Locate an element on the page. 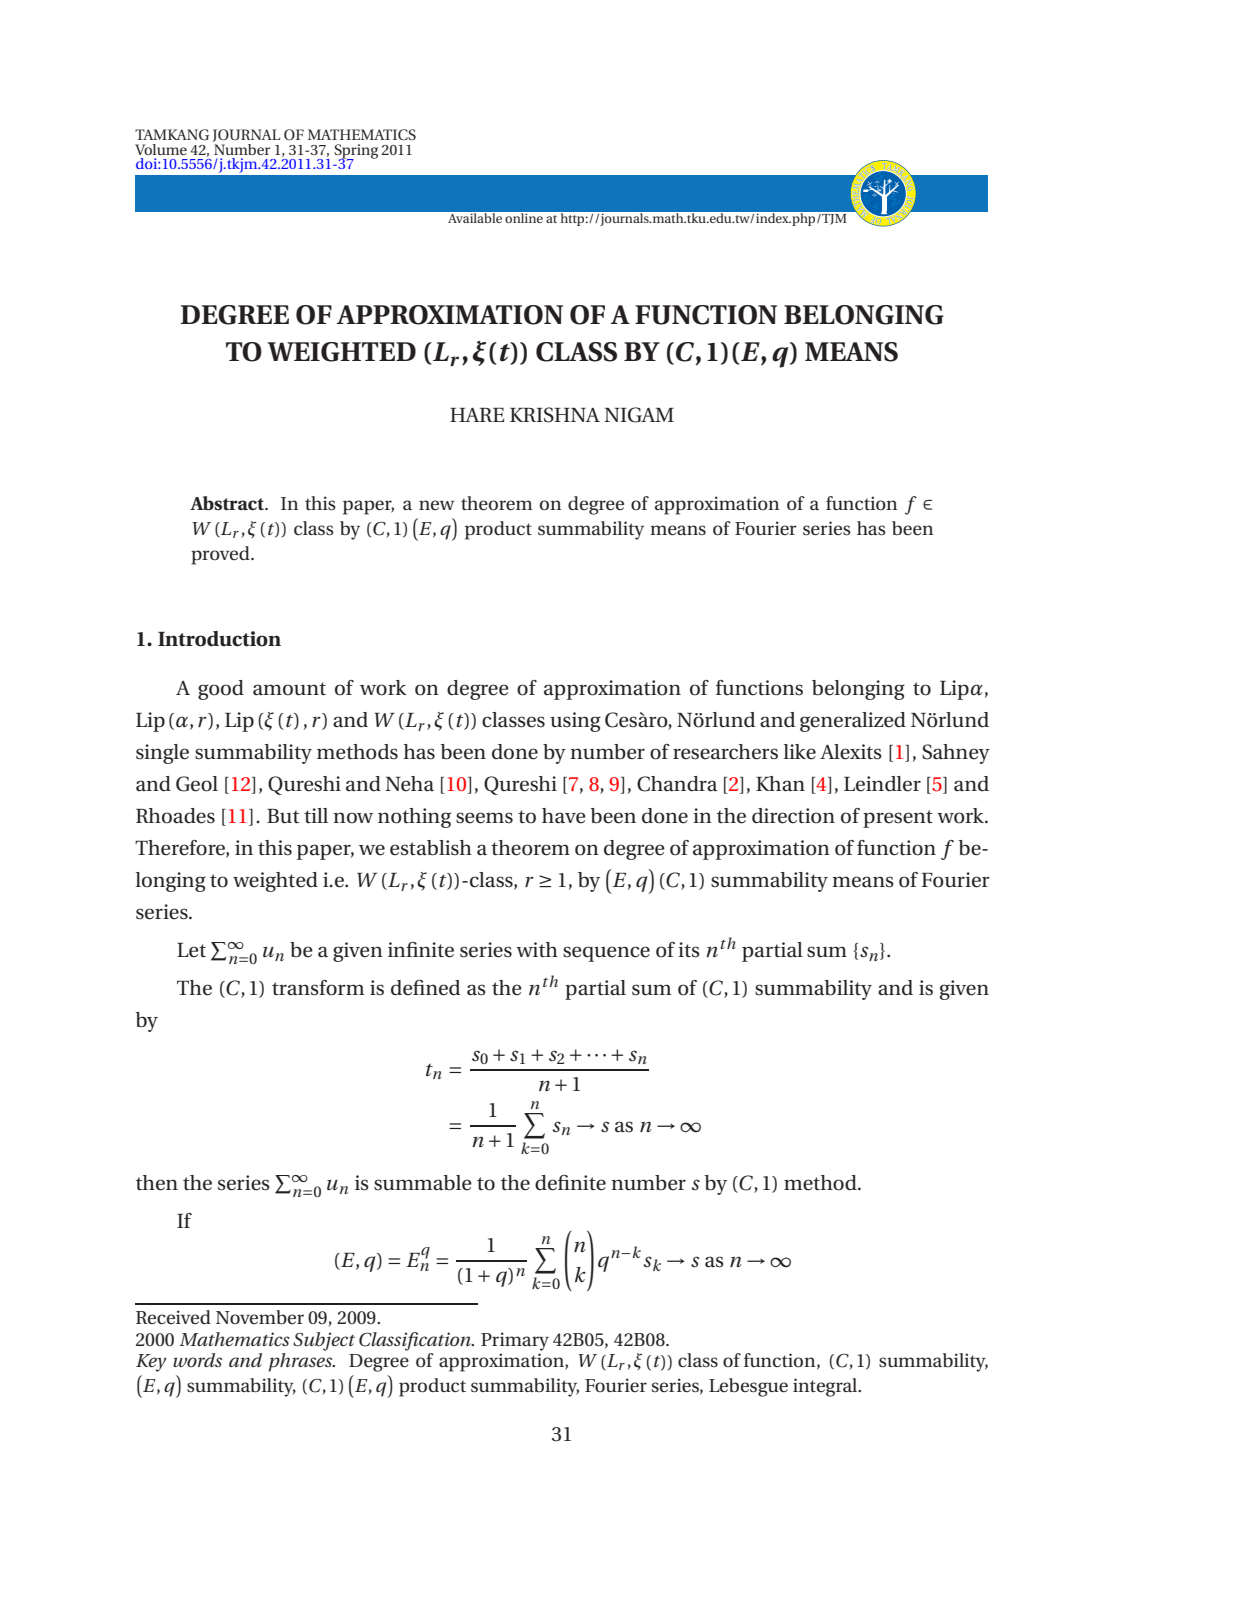 Image resolution: width=1249 pixels, height=1616 pixels. generalized is located at coordinates (853, 722).
